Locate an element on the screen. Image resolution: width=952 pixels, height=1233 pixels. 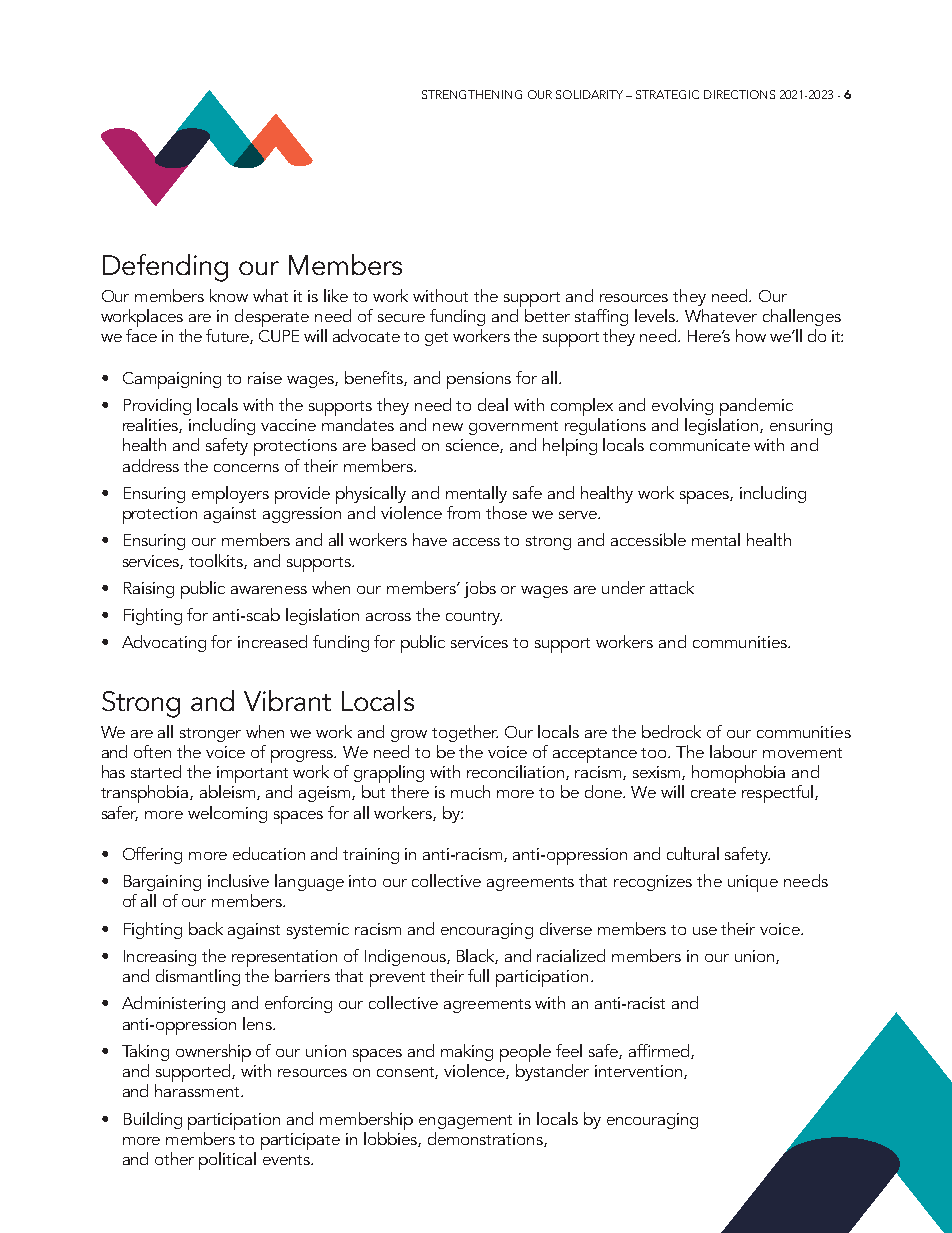
other is located at coordinates (174, 1158).
